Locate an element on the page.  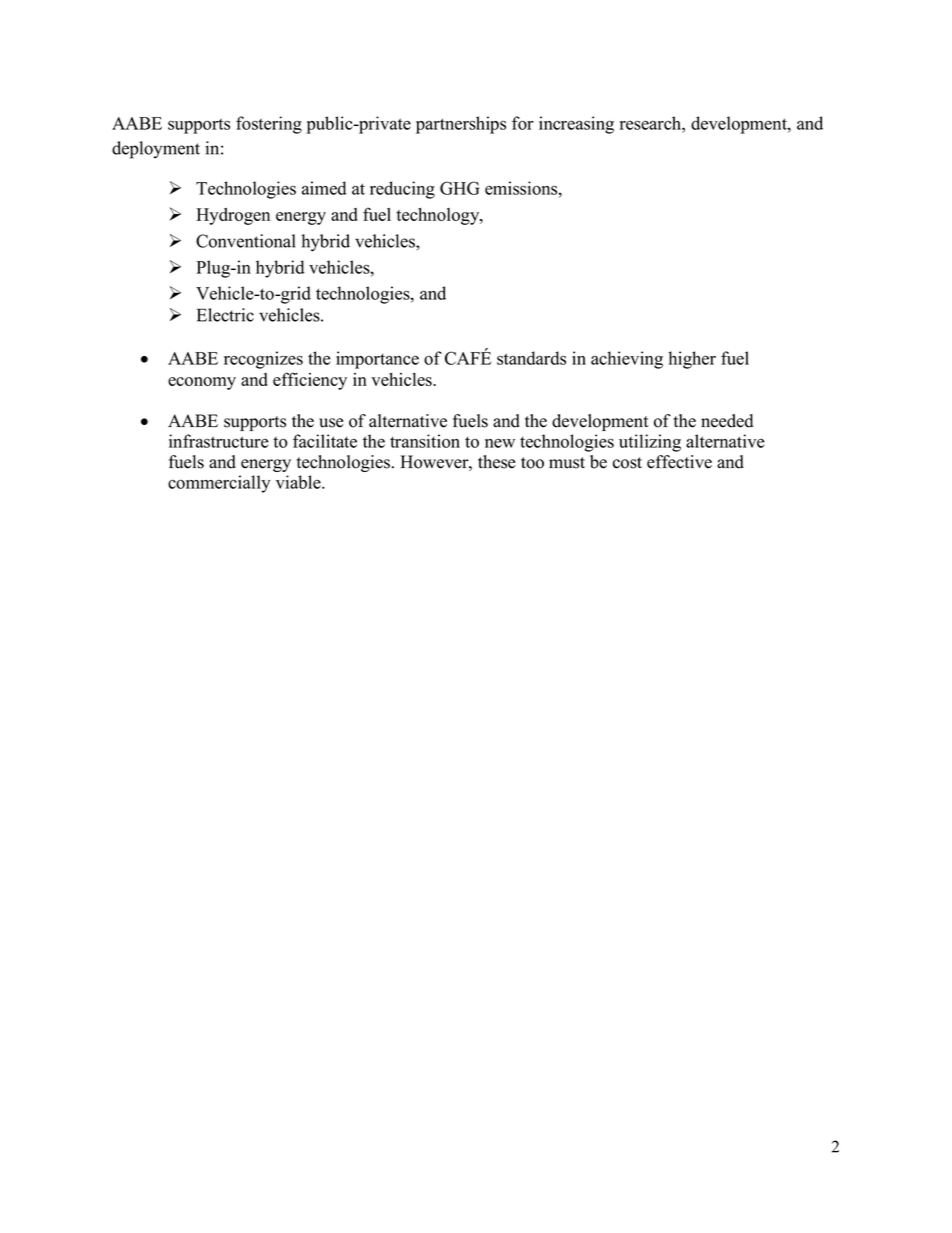
commercially is located at coordinates (219, 484).
